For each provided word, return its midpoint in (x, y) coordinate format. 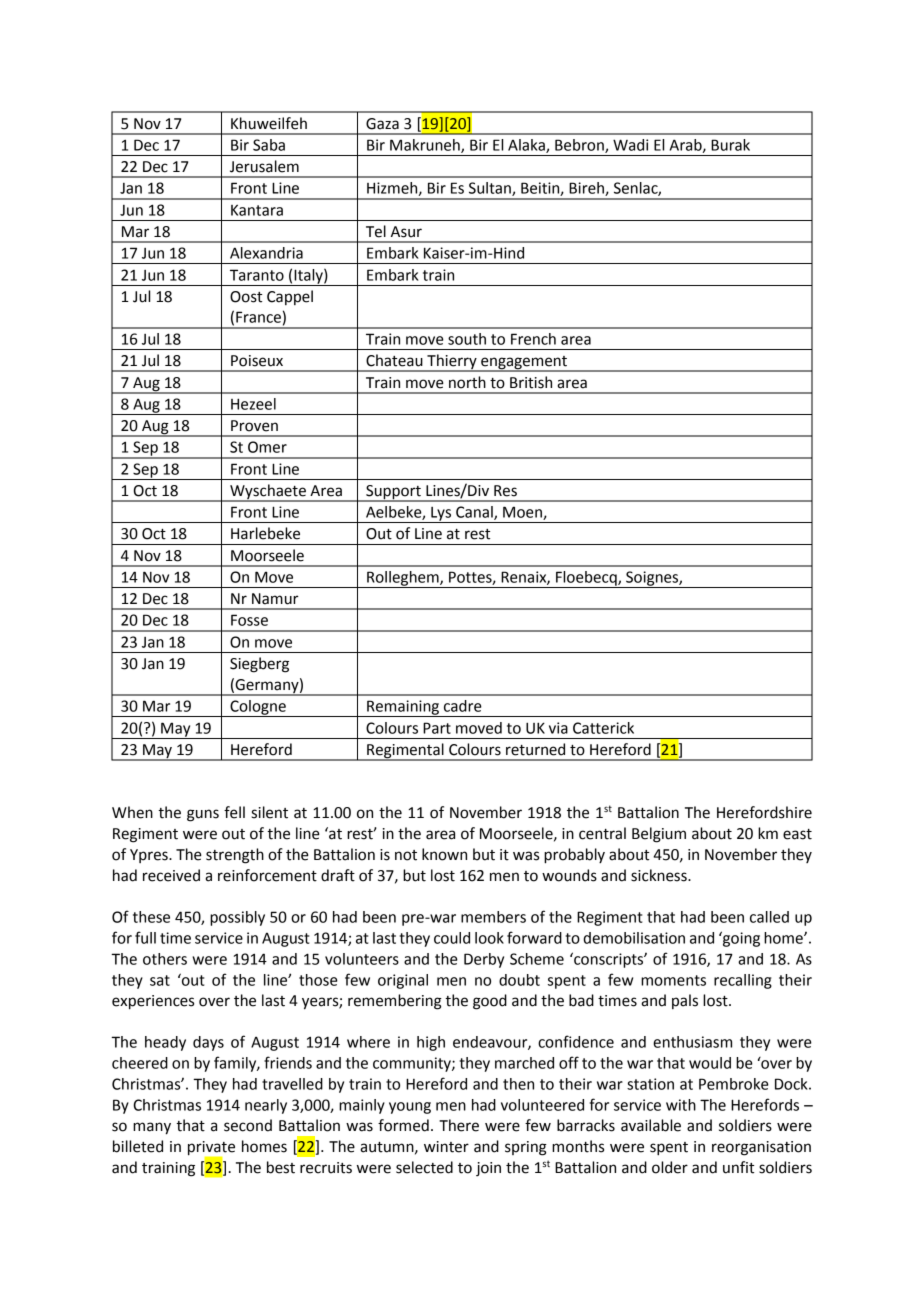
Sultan (491, 189)
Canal (475, 513)
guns (203, 815)
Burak (730, 145)
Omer (267, 447)
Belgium (659, 835)
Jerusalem (264, 166)
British (531, 382)
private (211, 1149)
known (444, 854)
